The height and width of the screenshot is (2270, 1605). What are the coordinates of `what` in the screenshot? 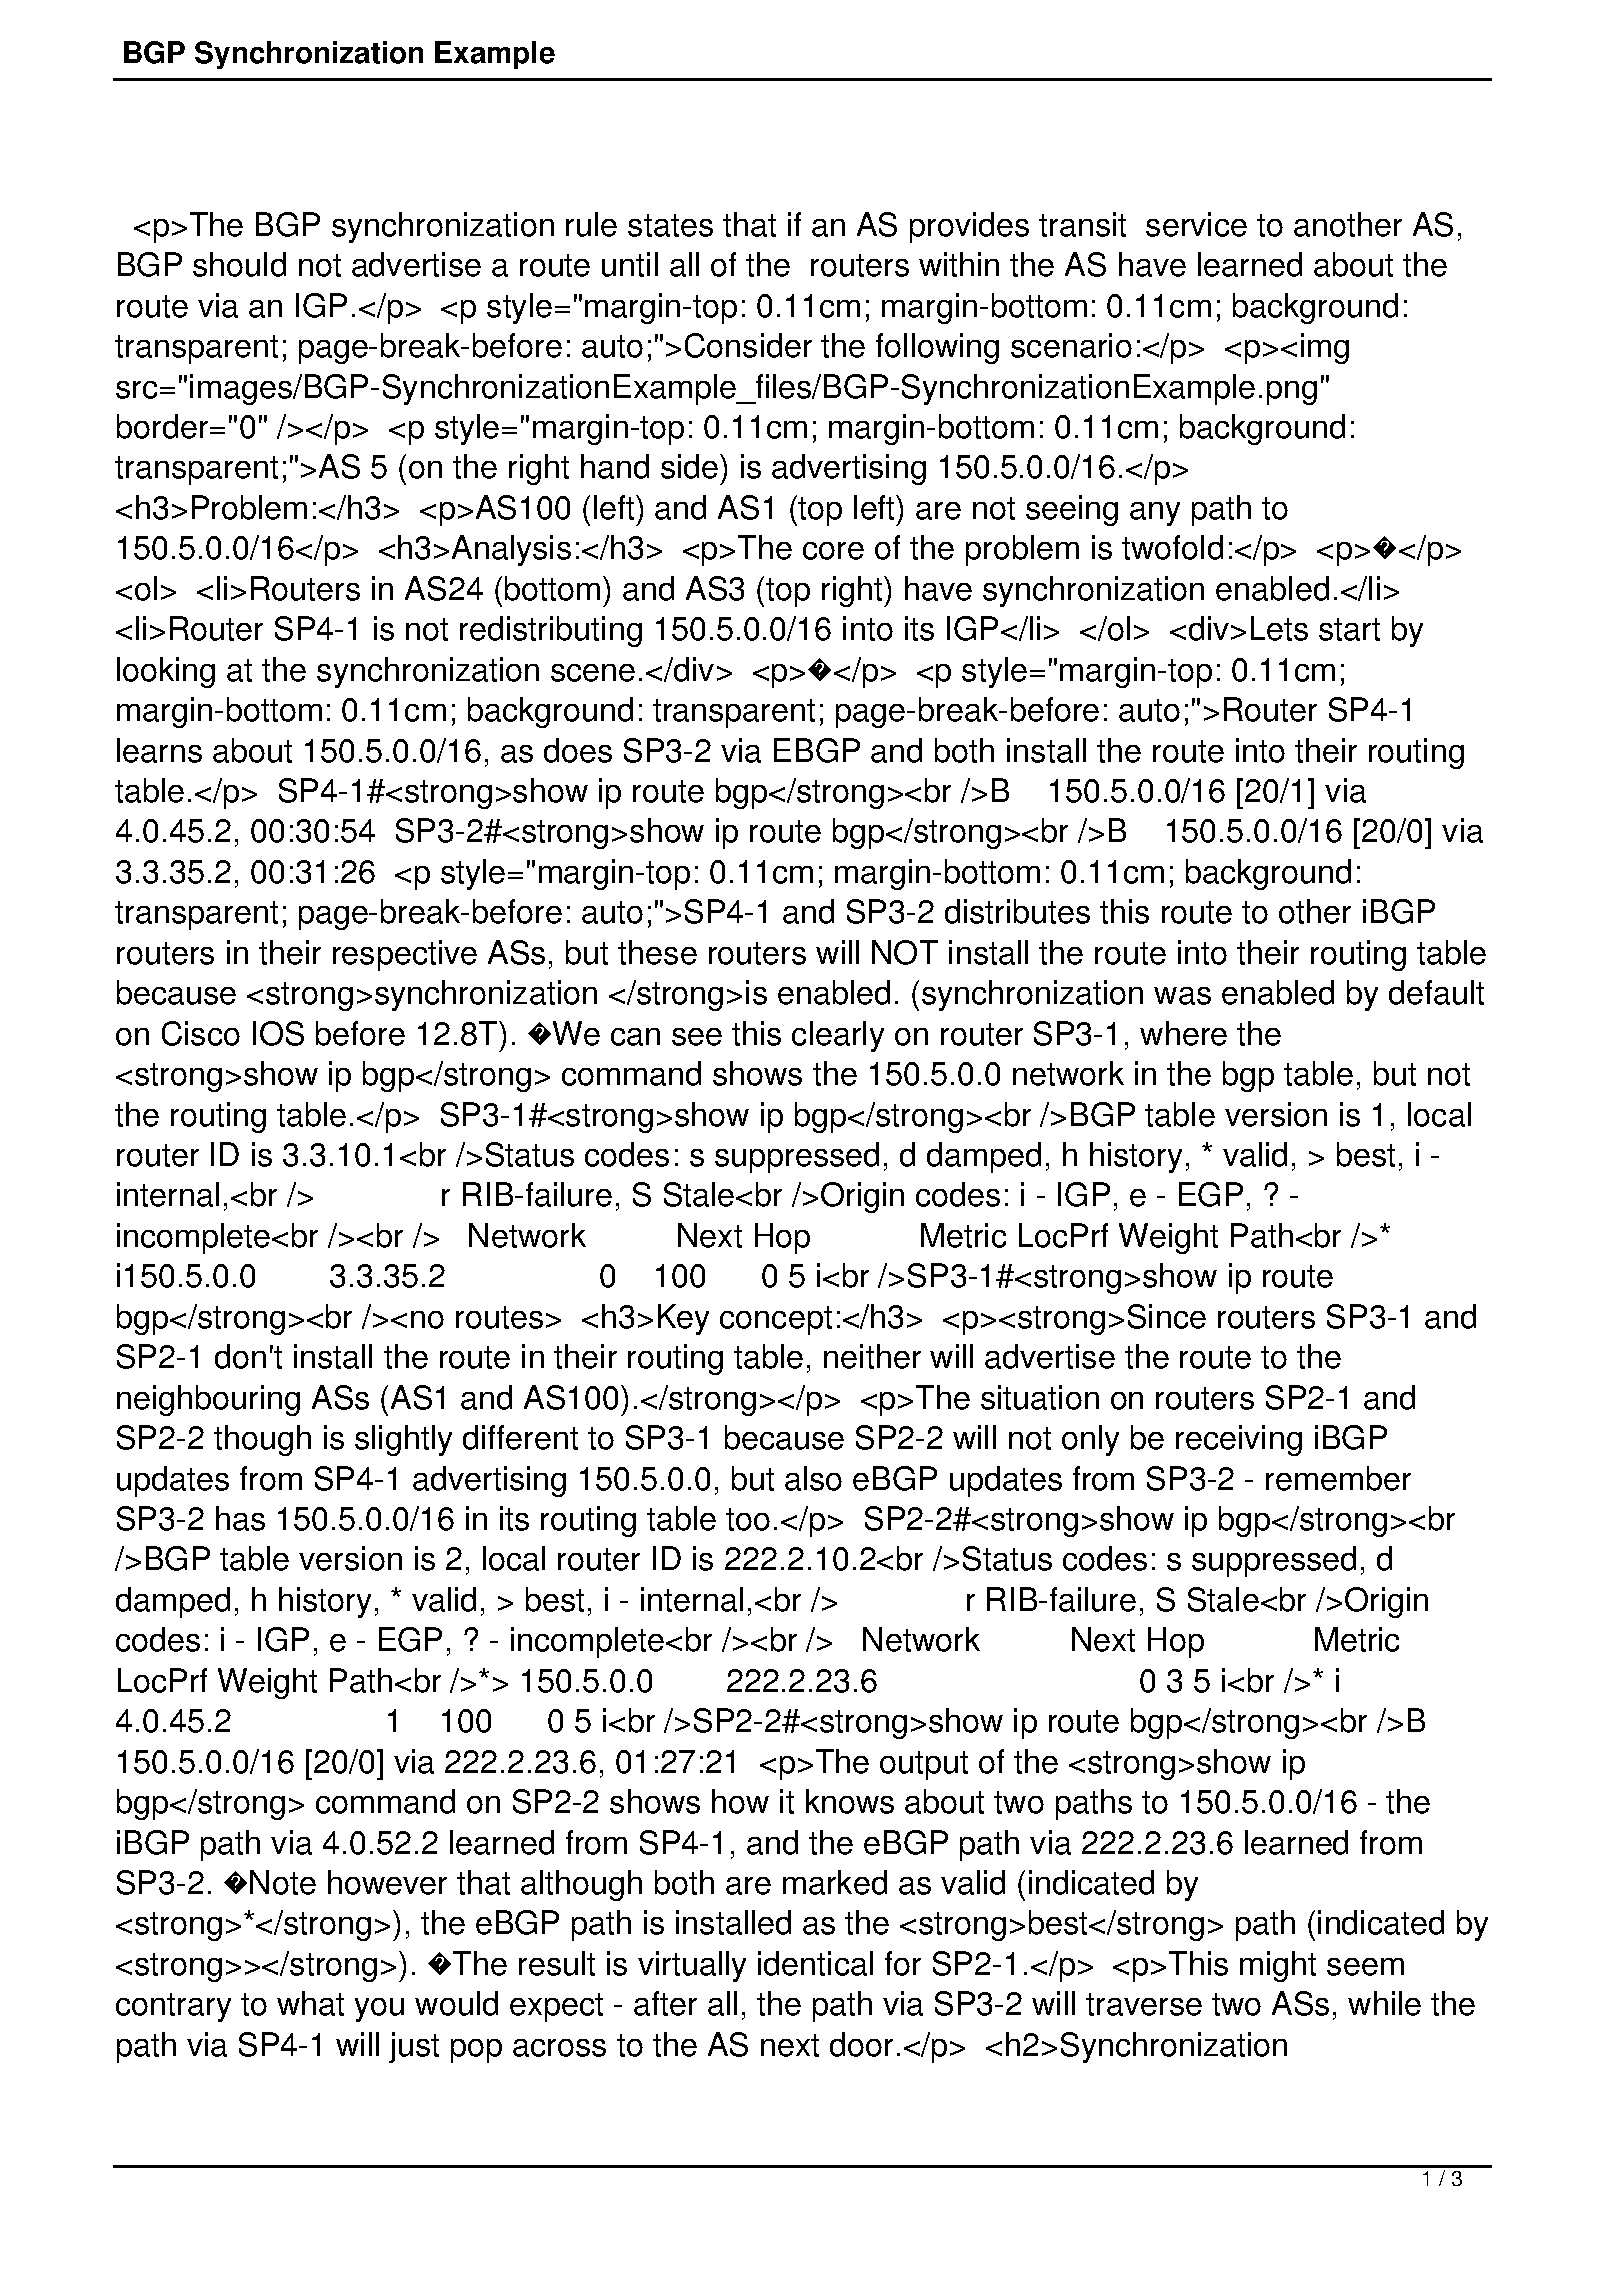 It's located at (310, 2003).
